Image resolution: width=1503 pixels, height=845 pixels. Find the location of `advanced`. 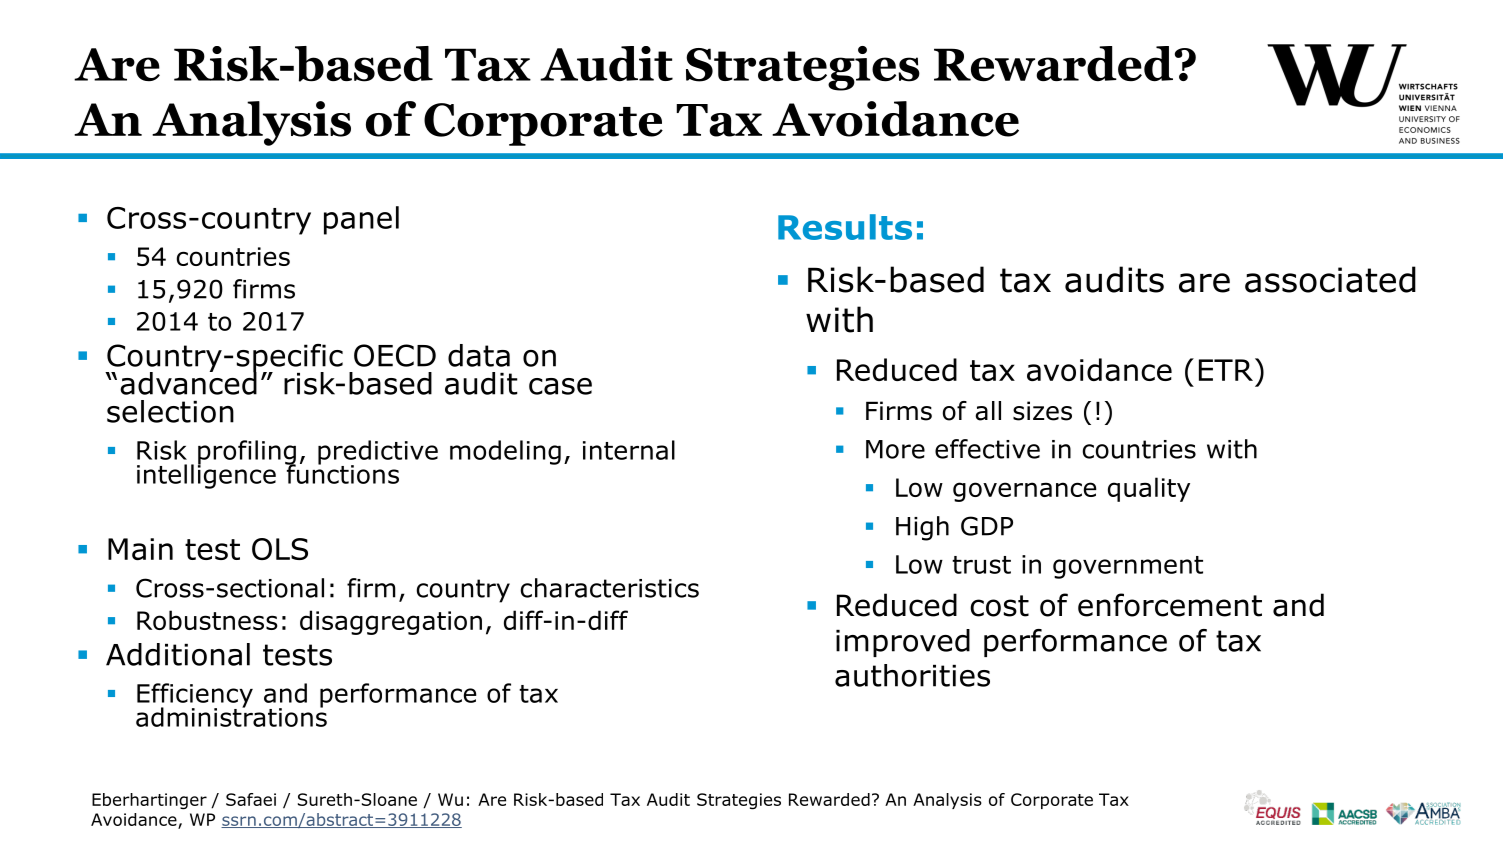

advanced is located at coordinates (188, 382).
